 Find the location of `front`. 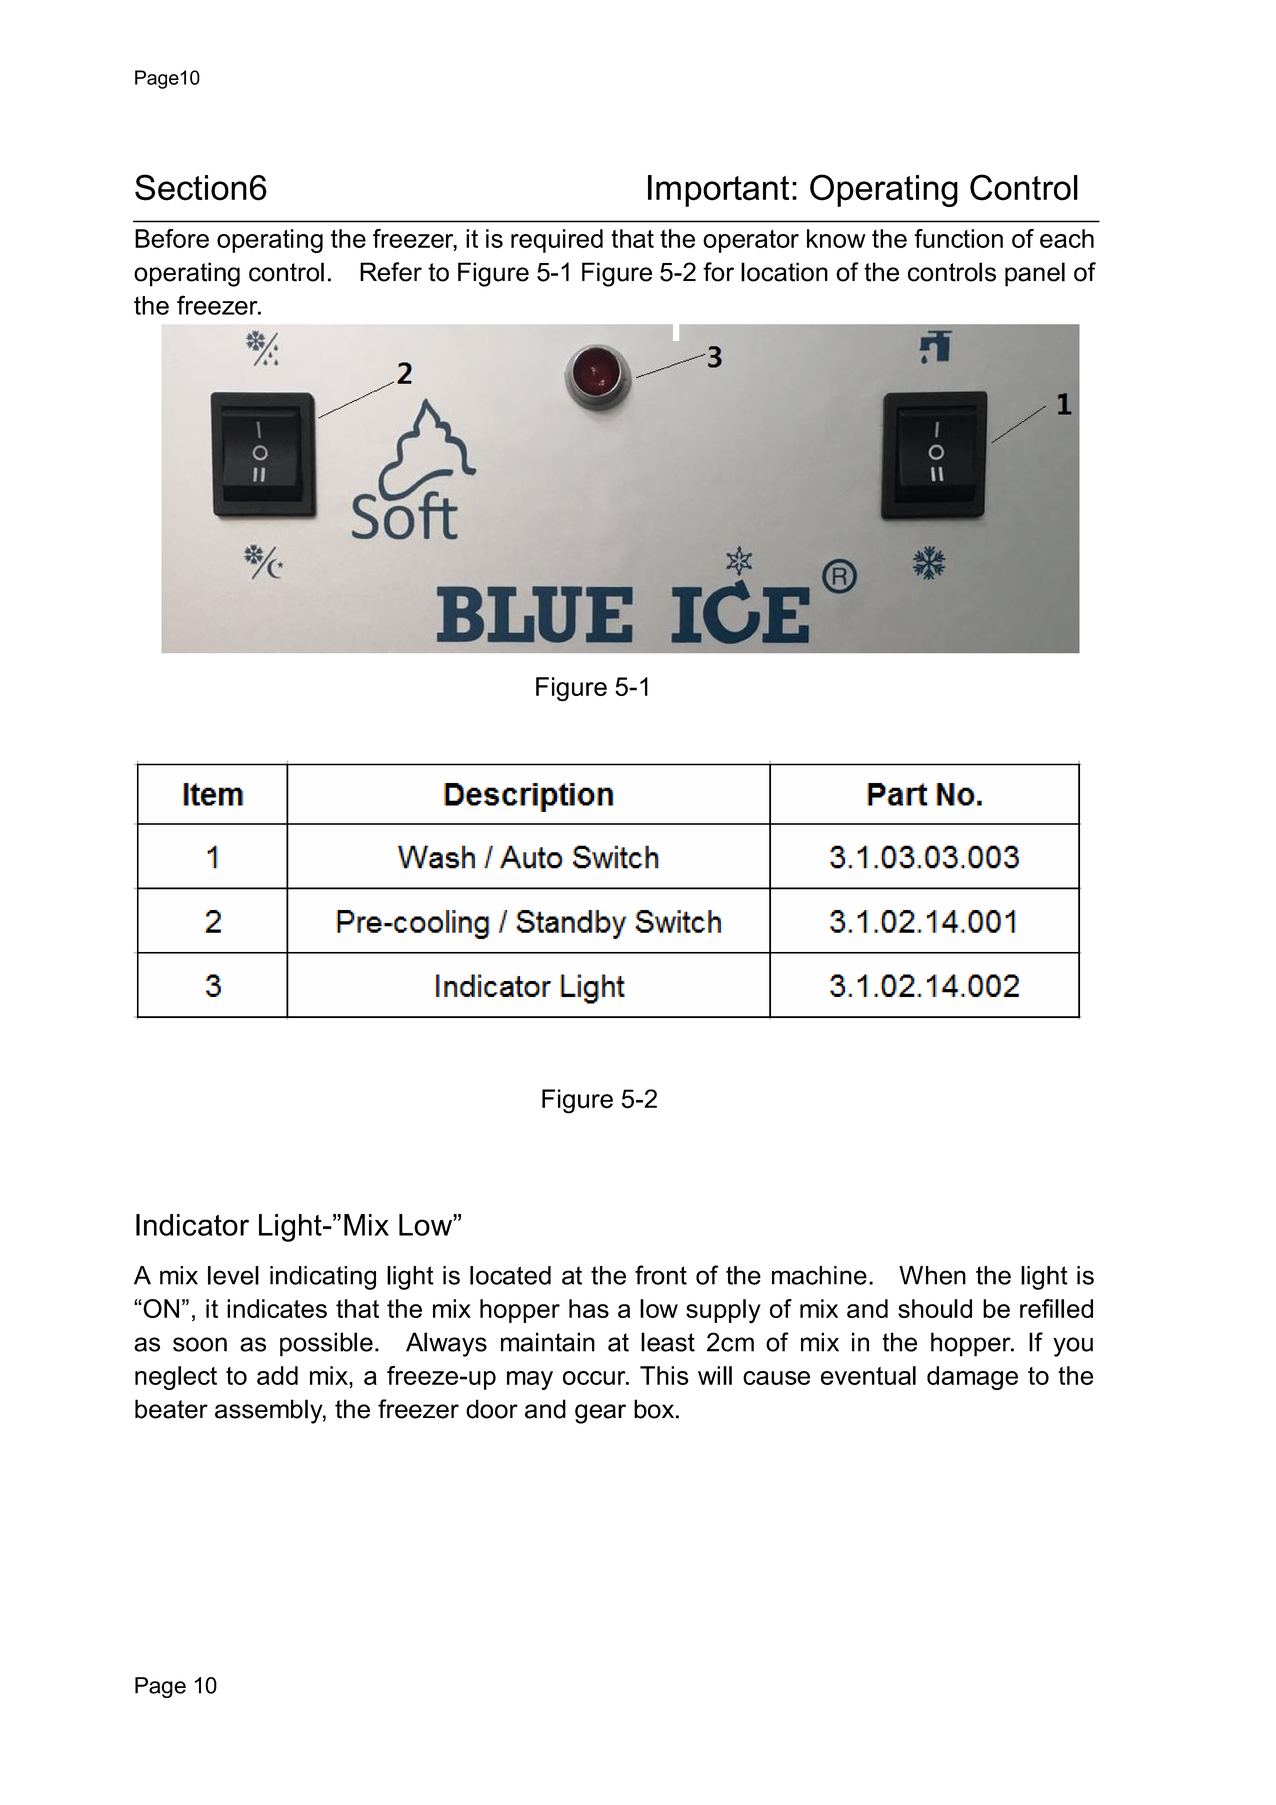

front is located at coordinates (661, 1275).
